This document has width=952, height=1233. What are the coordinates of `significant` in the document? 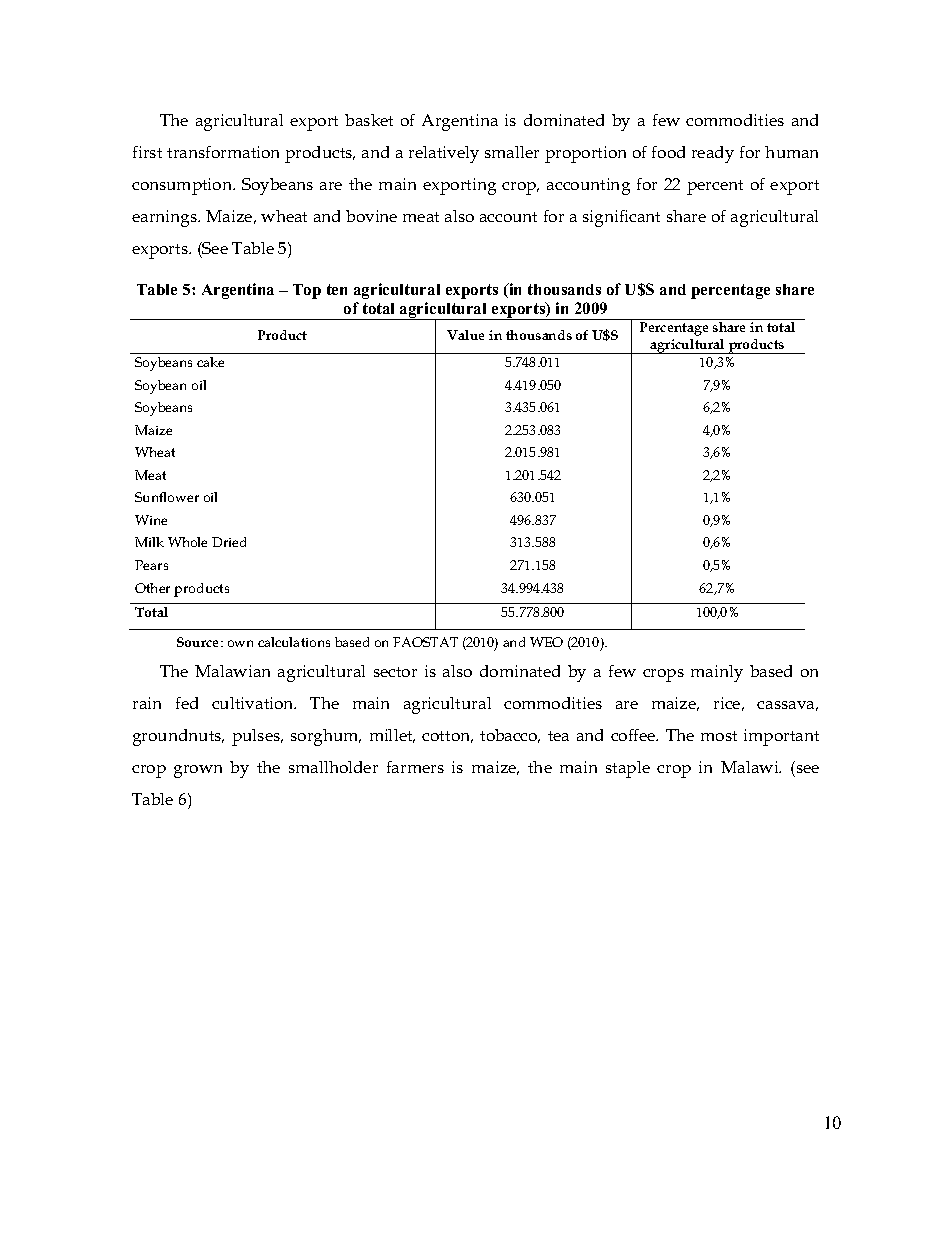 It's located at (621, 218).
